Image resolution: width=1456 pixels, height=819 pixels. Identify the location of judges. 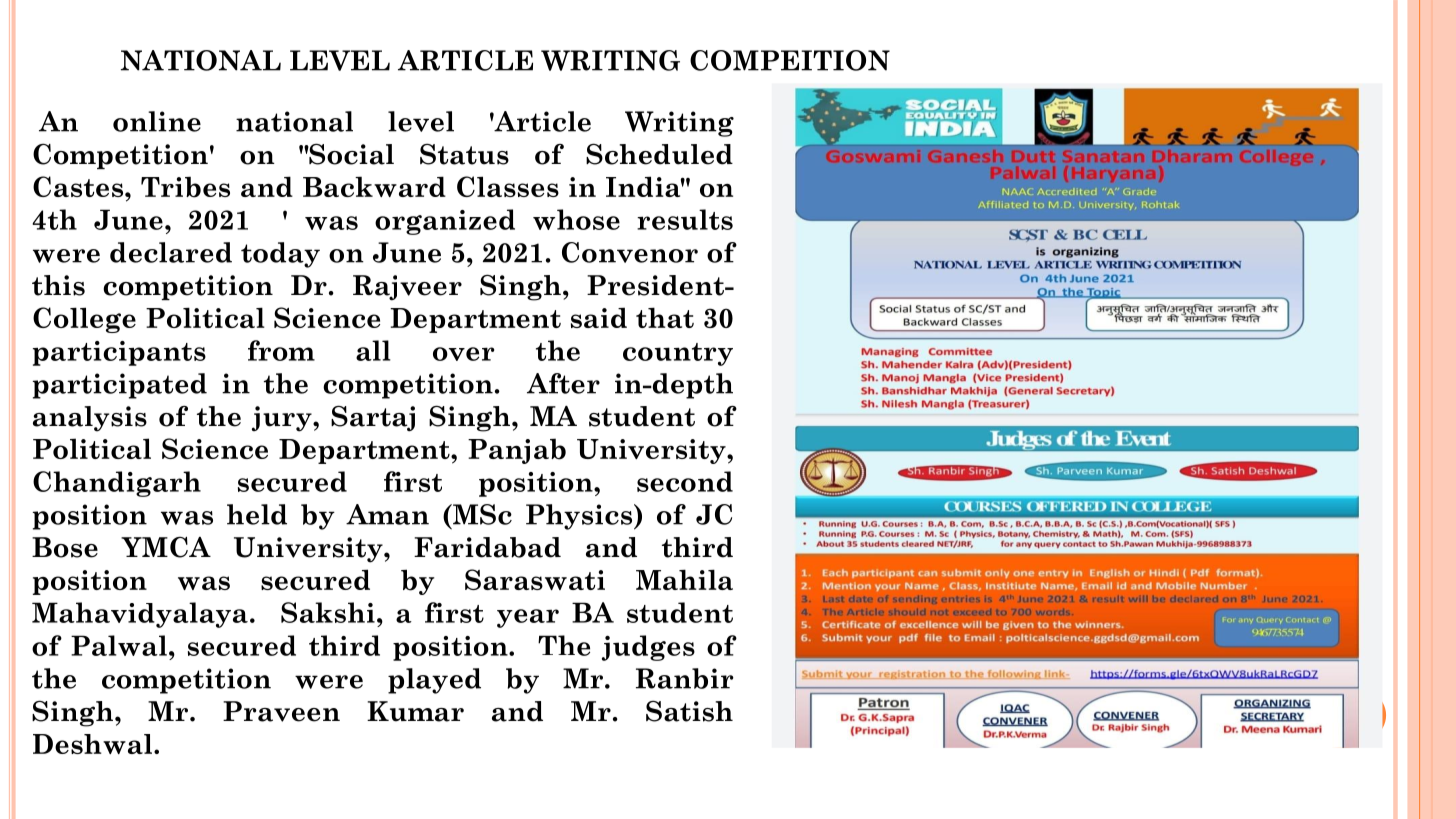
(648, 648).
